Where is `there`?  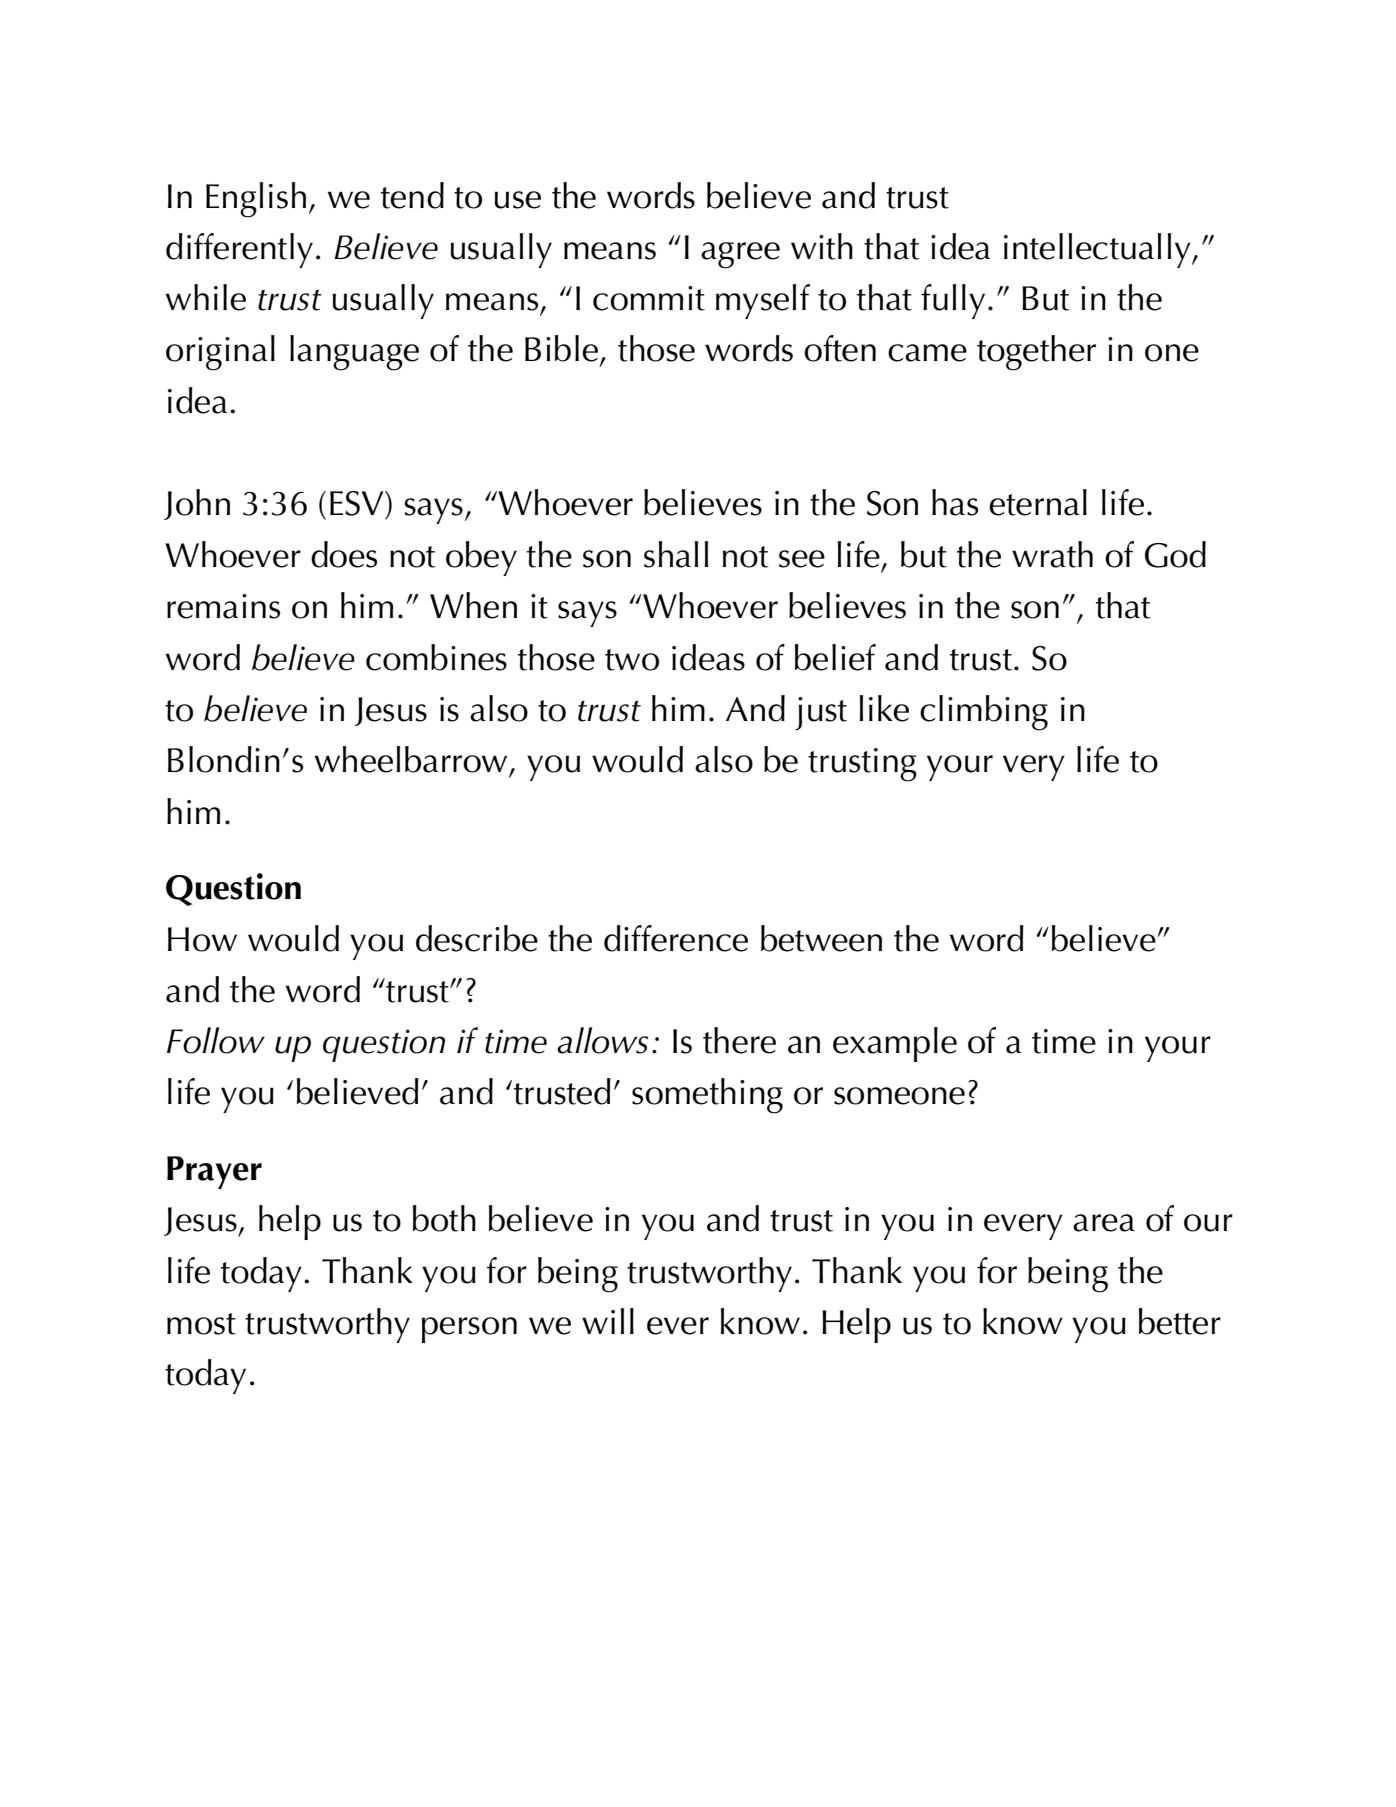 there is located at coordinates (739, 1040).
